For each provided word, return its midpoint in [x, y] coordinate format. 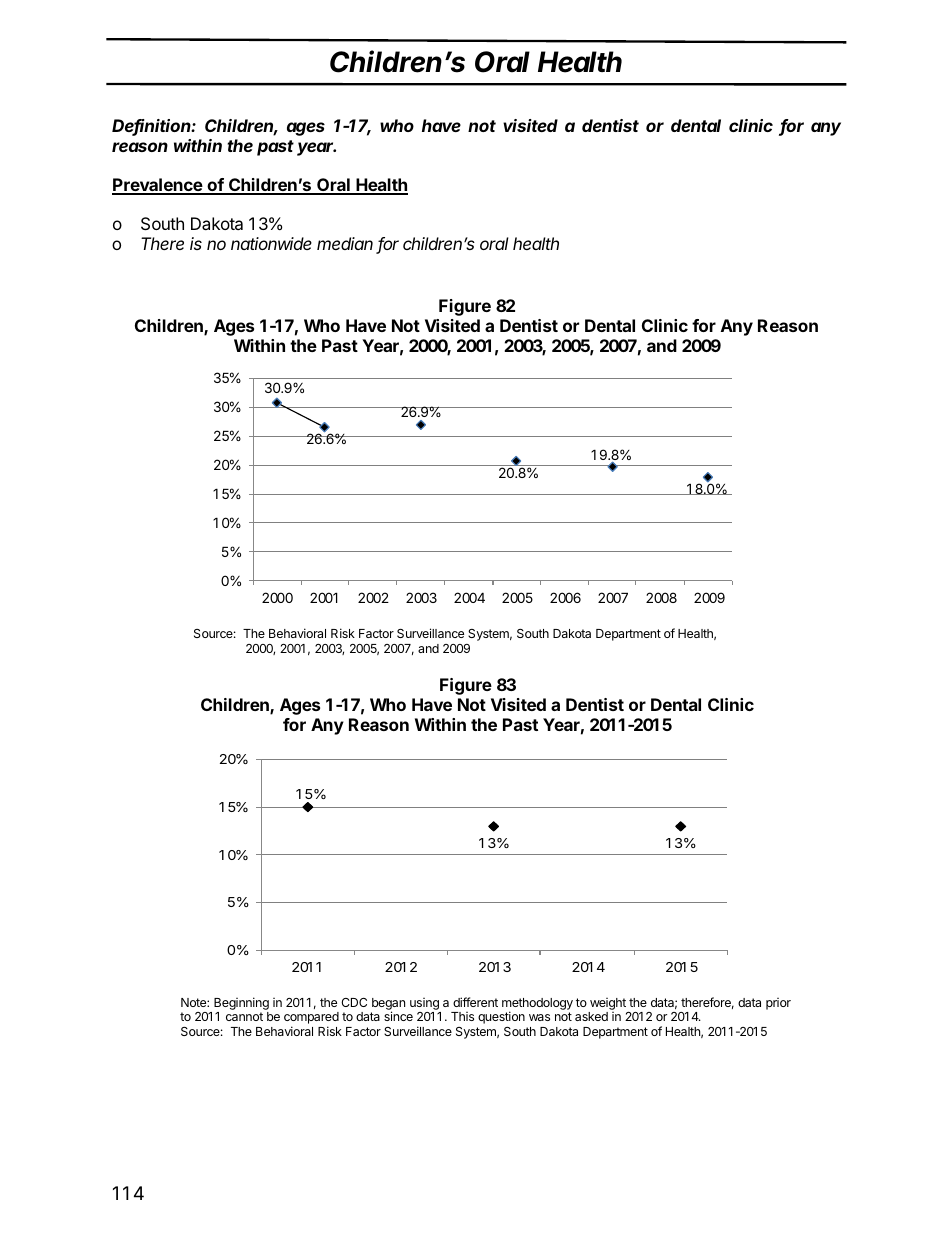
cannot [244, 1016]
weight [608, 1005]
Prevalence [158, 186]
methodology [537, 1005]
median [345, 243]
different [475, 1002]
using [425, 1005]
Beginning [241, 1005]
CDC [354, 1002]
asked [591, 1016]
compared [311, 1019]
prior [778, 1004]
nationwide [271, 243]
